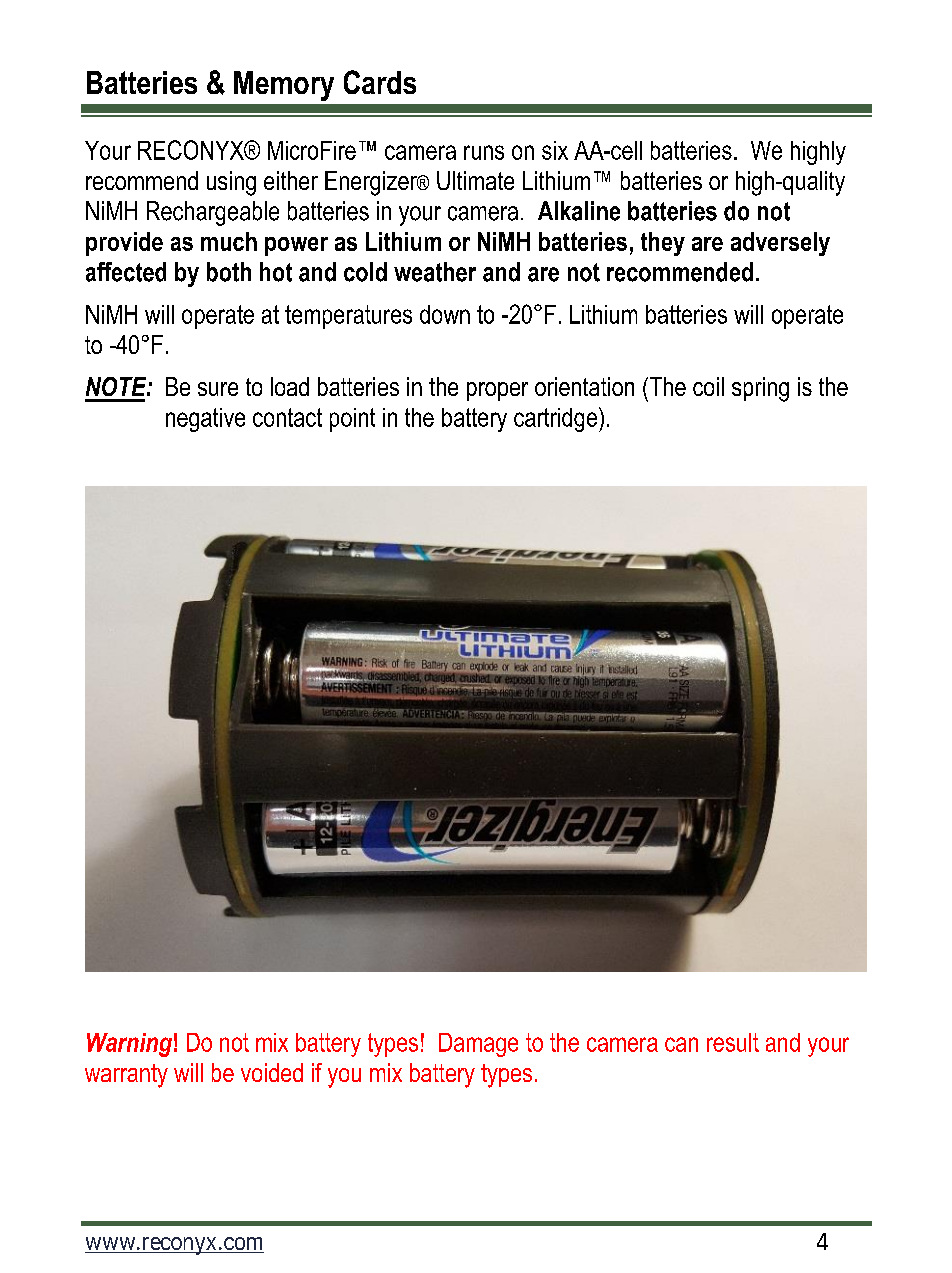 The width and height of the screenshot is (952, 1273). What do you see at coordinates (272, 1072) in the screenshot?
I see `voided` at bounding box center [272, 1072].
